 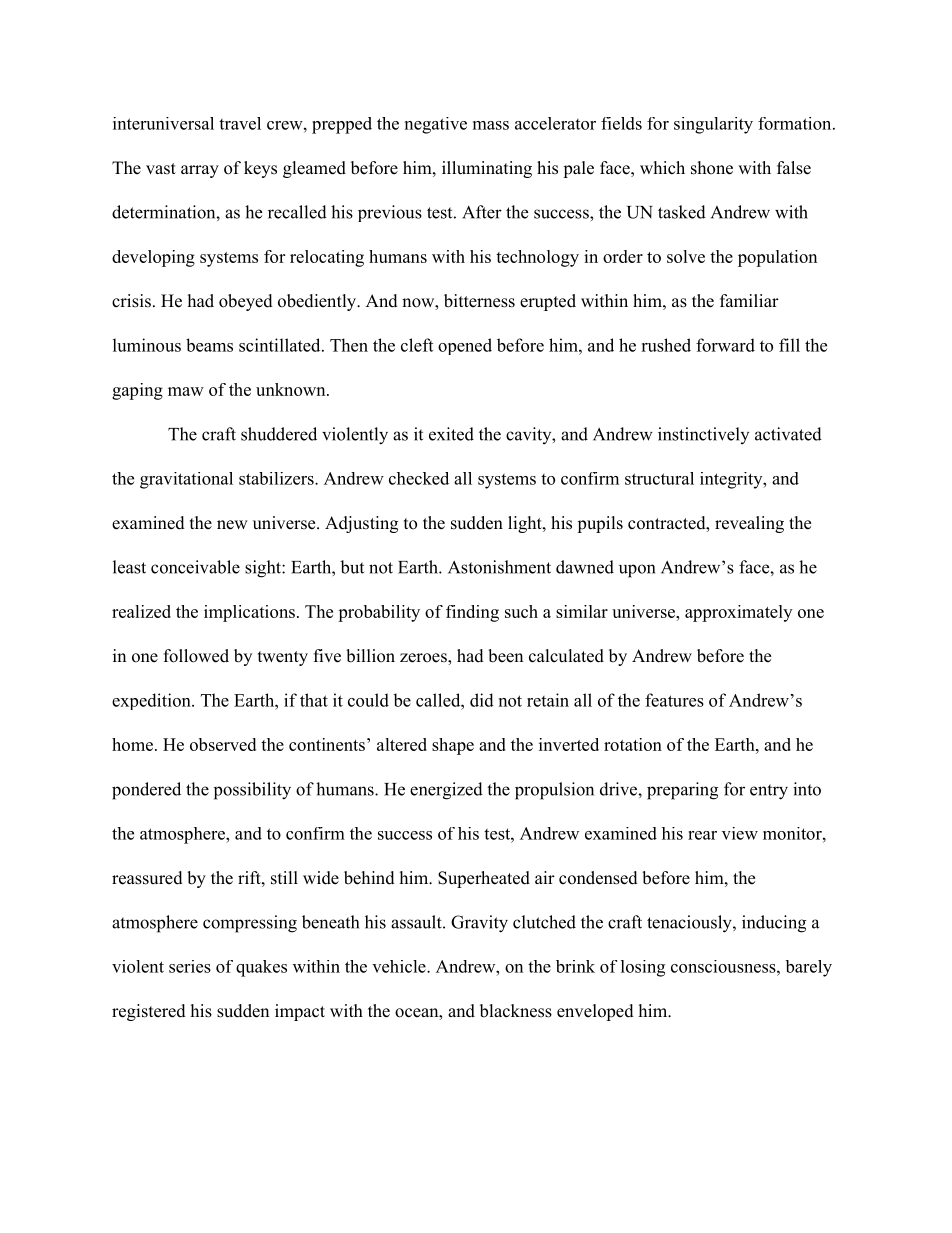 I want to click on obeyed, so click(x=246, y=302).
